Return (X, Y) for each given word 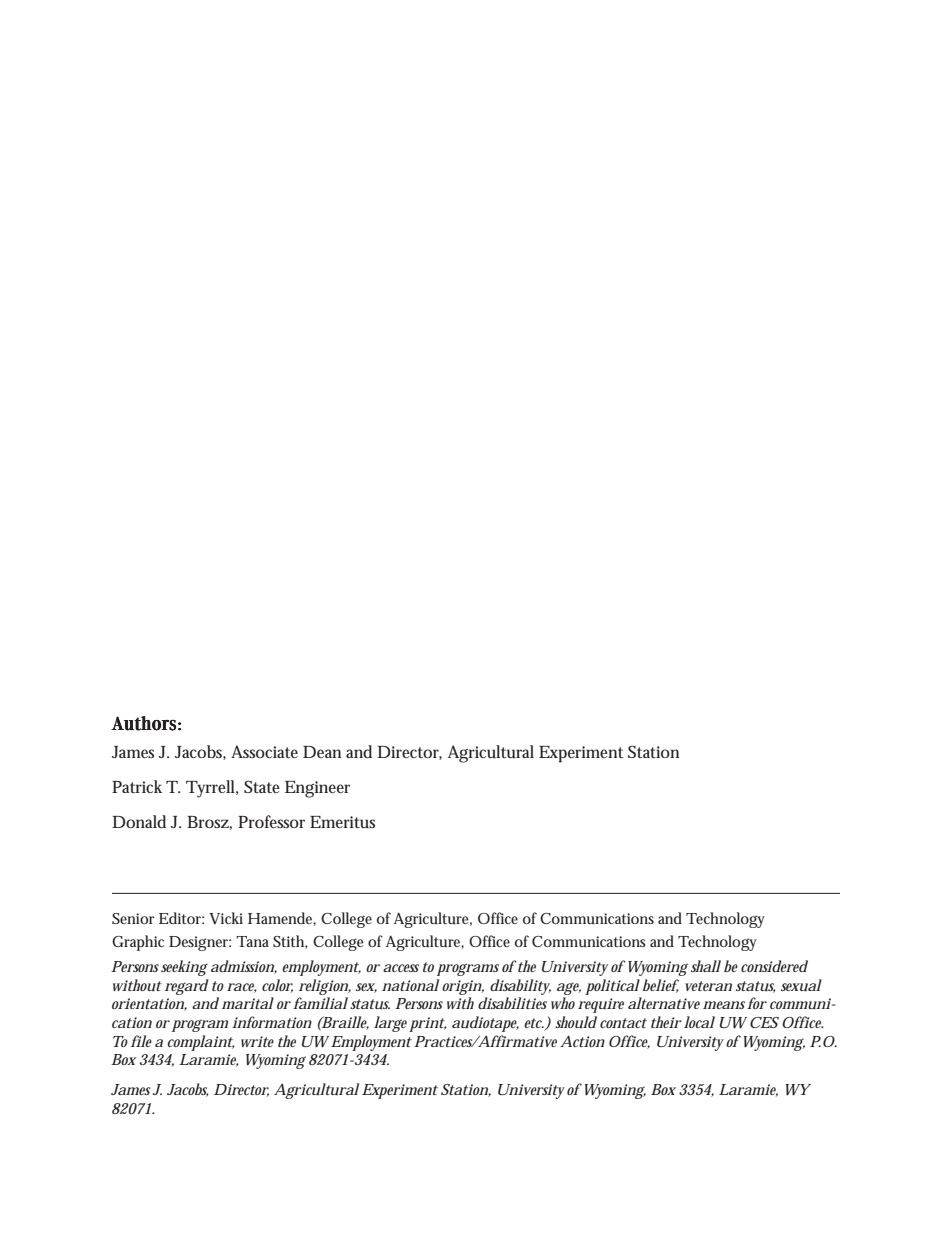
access (401, 968)
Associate (264, 751)
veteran (708, 986)
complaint (200, 1043)
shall (706, 966)
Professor (271, 821)
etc (534, 1023)
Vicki (226, 918)
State (262, 786)
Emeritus (342, 822)
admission (243, 967)
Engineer (317, 789)
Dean (322, 752)
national (410, 985)
